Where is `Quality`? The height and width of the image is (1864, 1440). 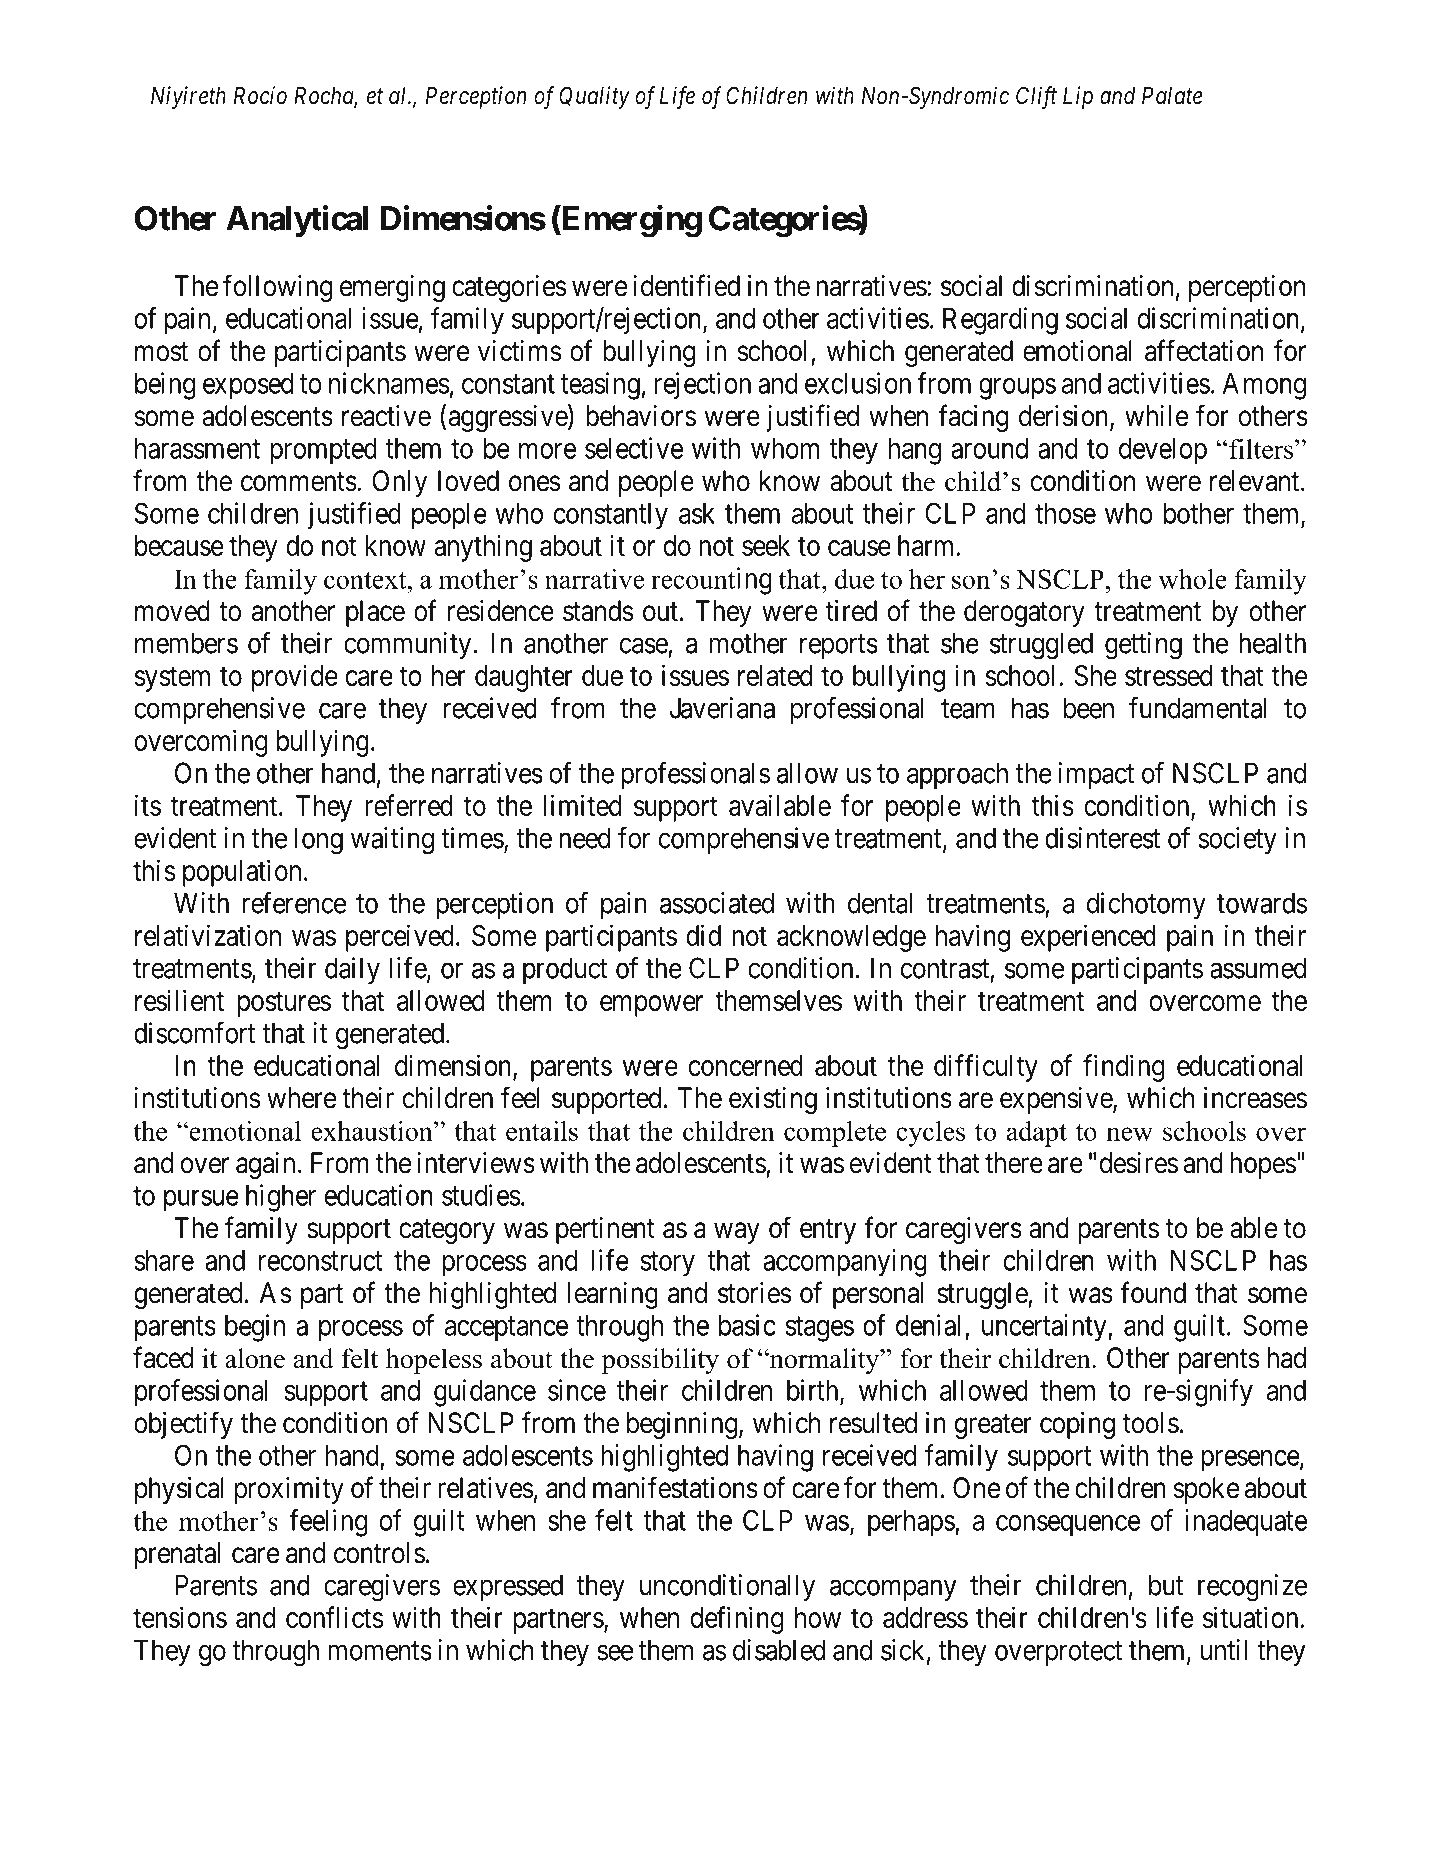 Quality is located at coordinates (594, 97).
